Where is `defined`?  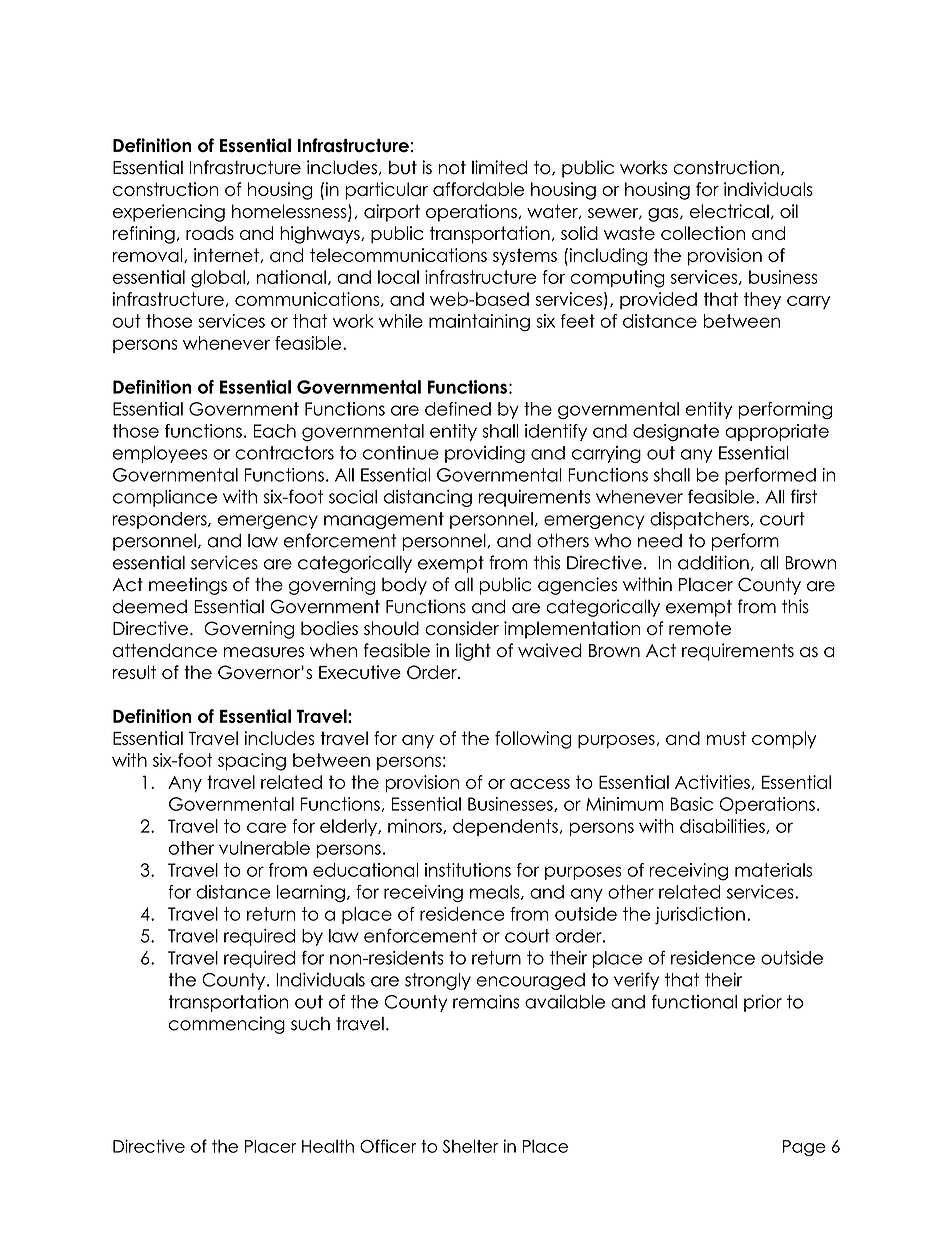 defined is located at coordinates (458, 409).
